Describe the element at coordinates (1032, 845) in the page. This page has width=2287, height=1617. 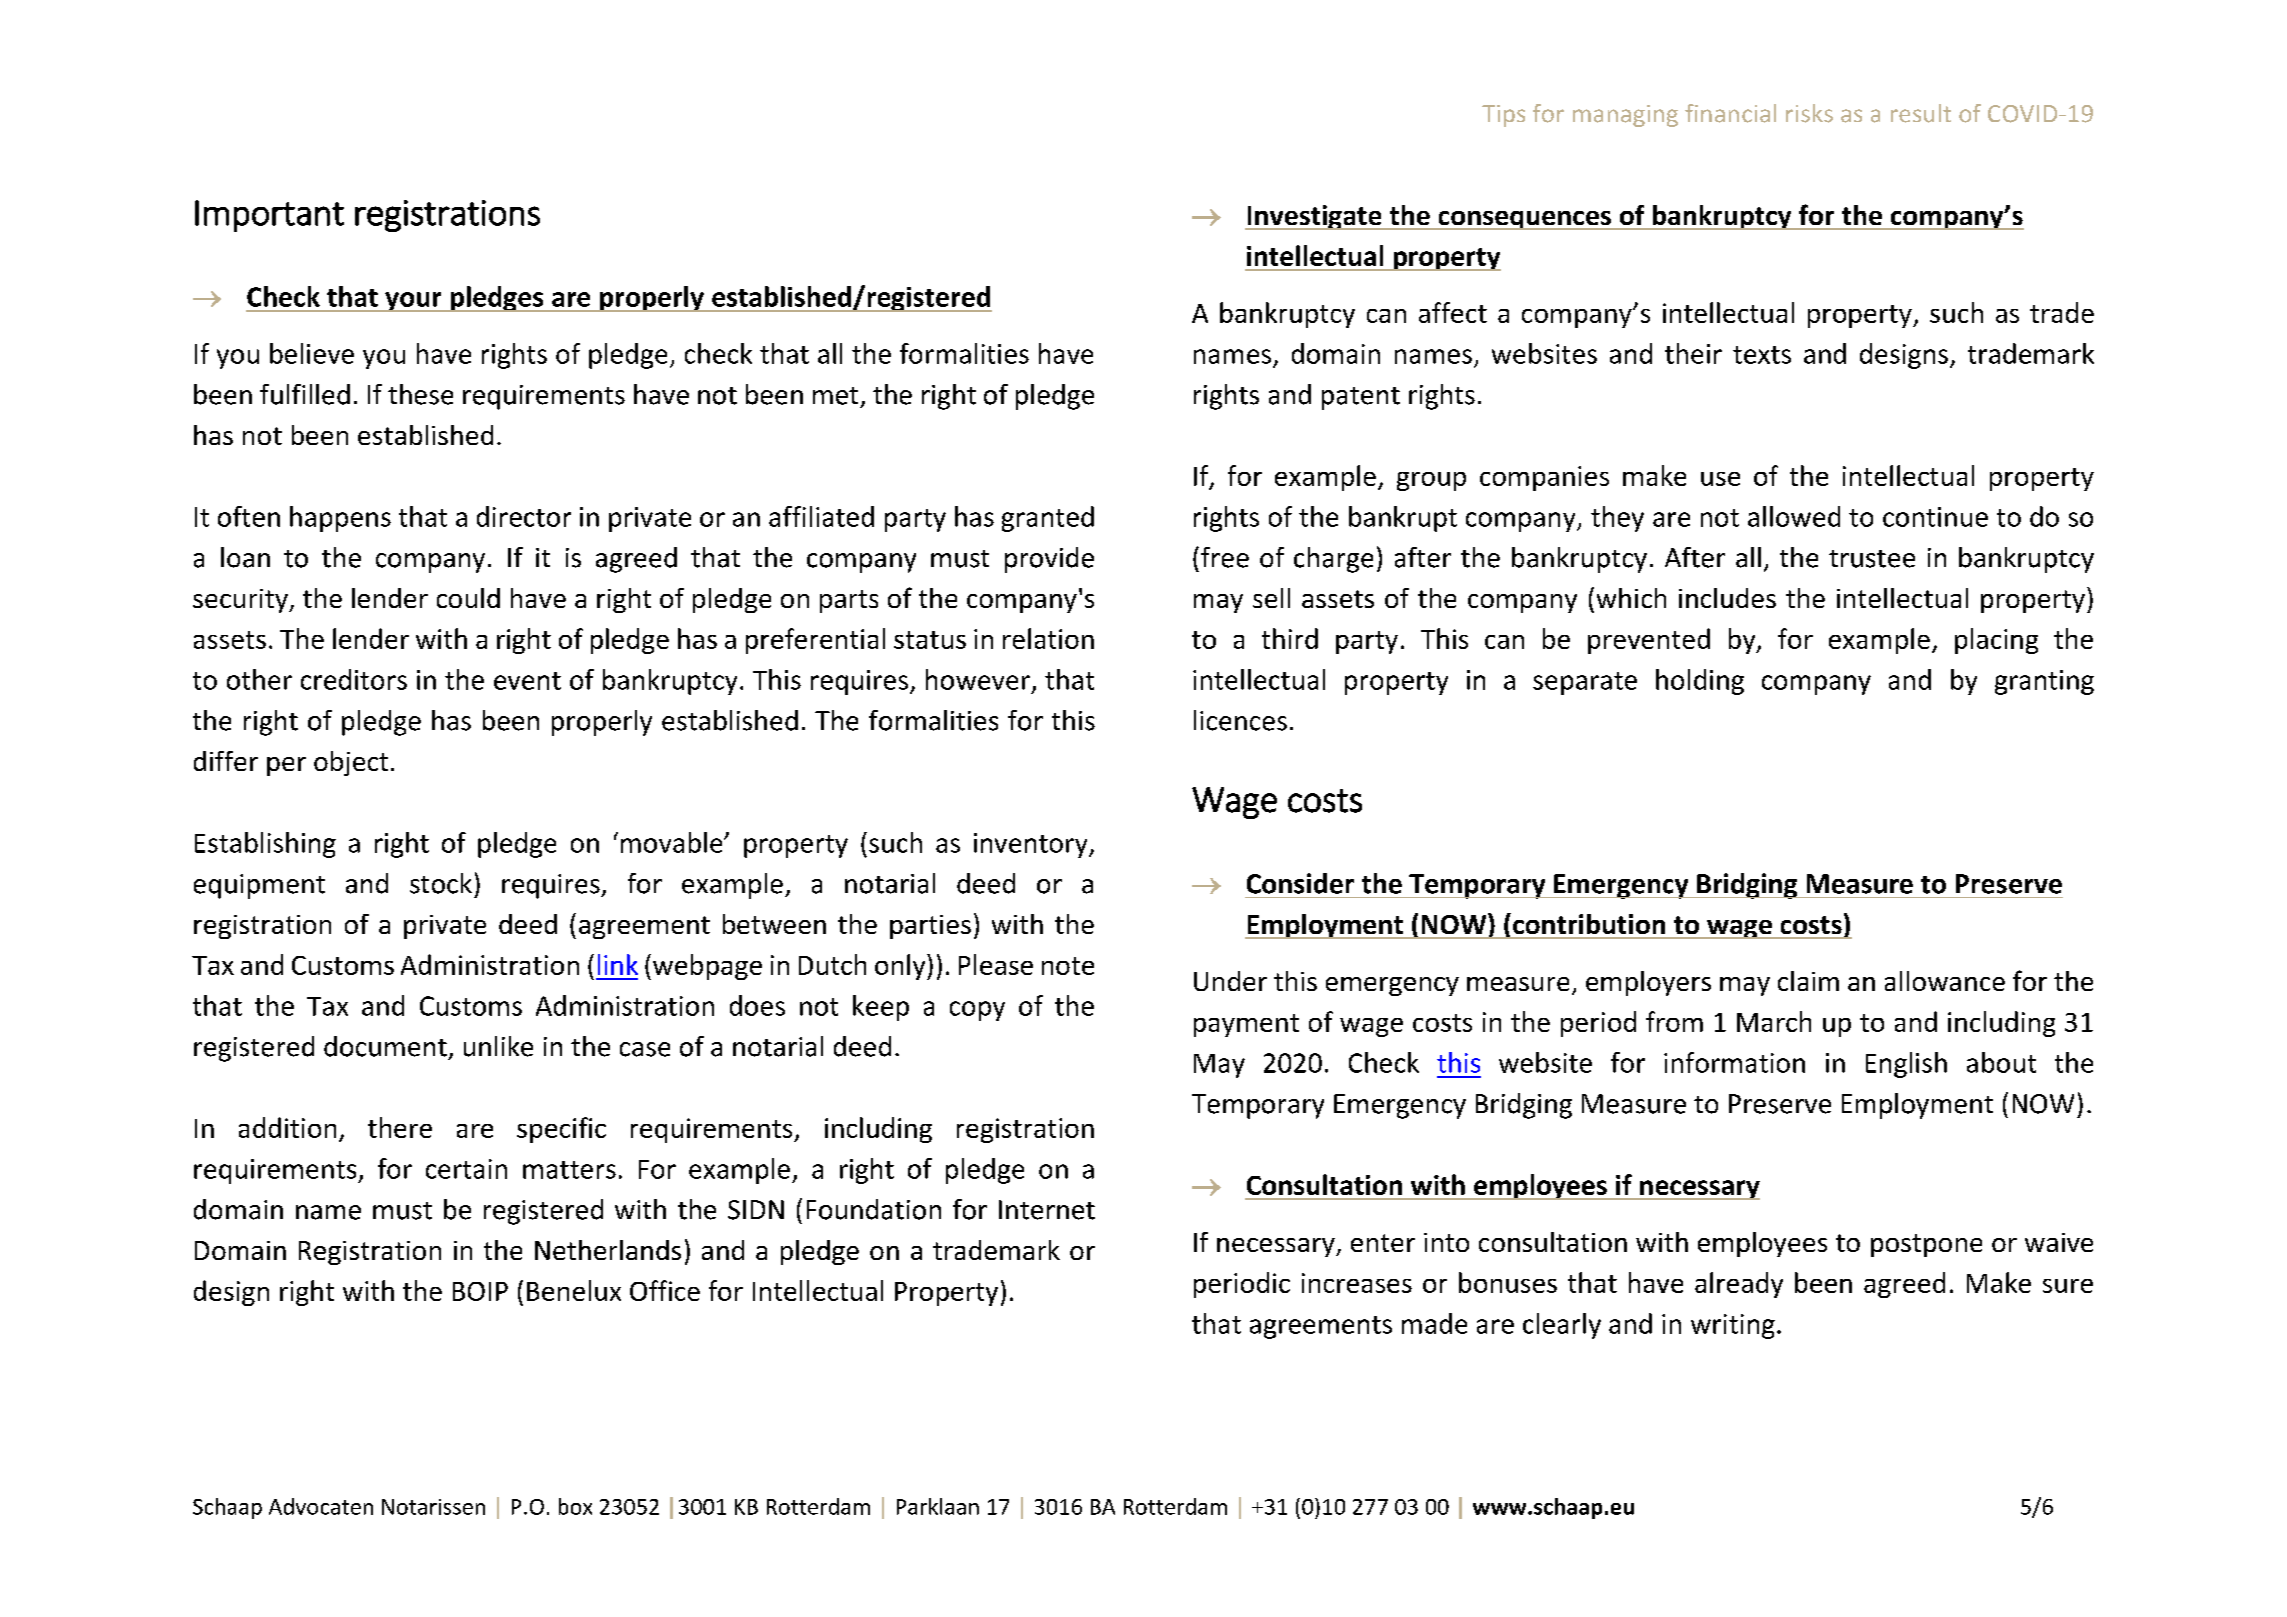
I see `inventory` at that location.
